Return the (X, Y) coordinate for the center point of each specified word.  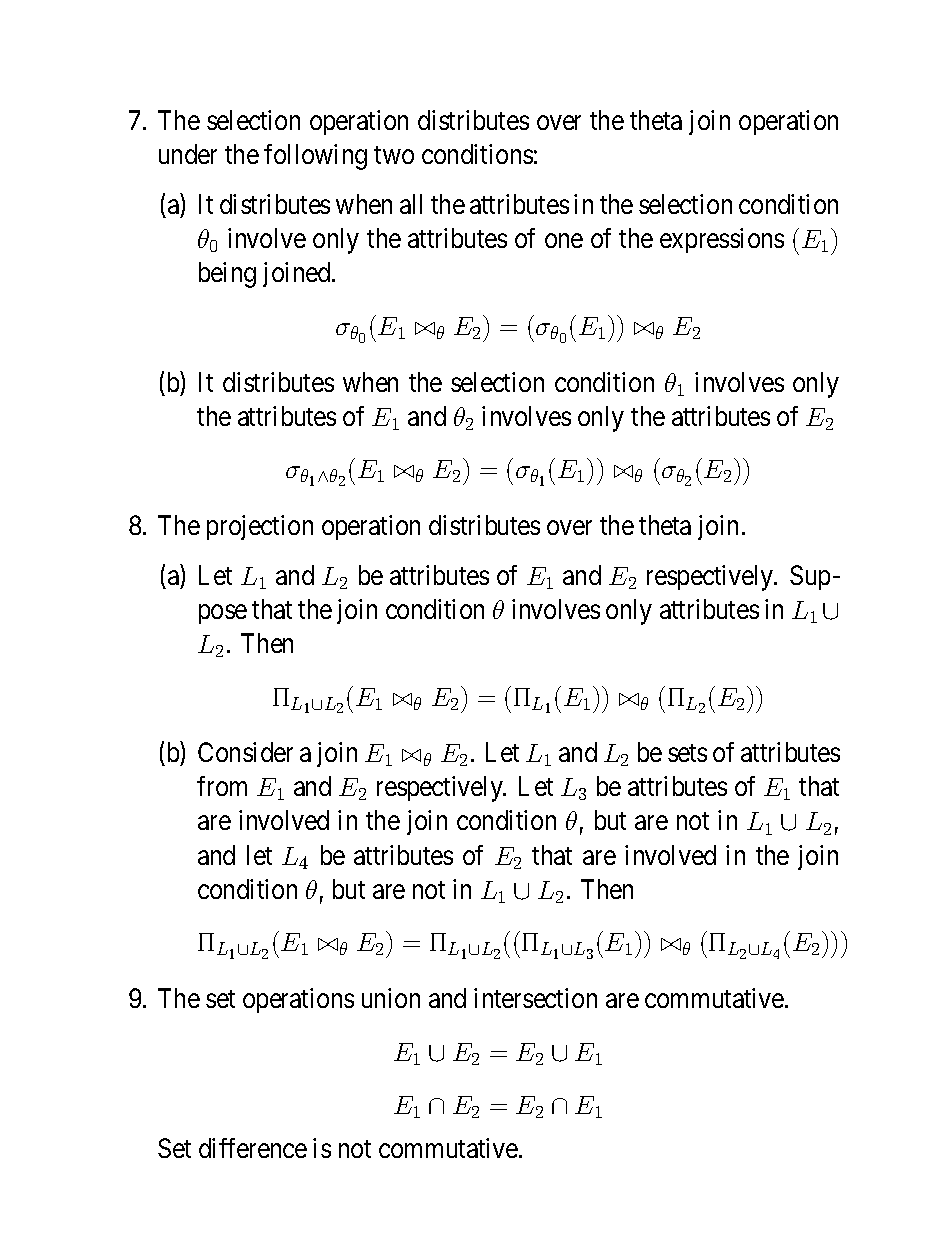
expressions (722, 240)
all (411, 204)
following (315, 157)
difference (253, 1148)
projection (260, 527)
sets (687, 753)
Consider (245, 752)
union (391, 998)
